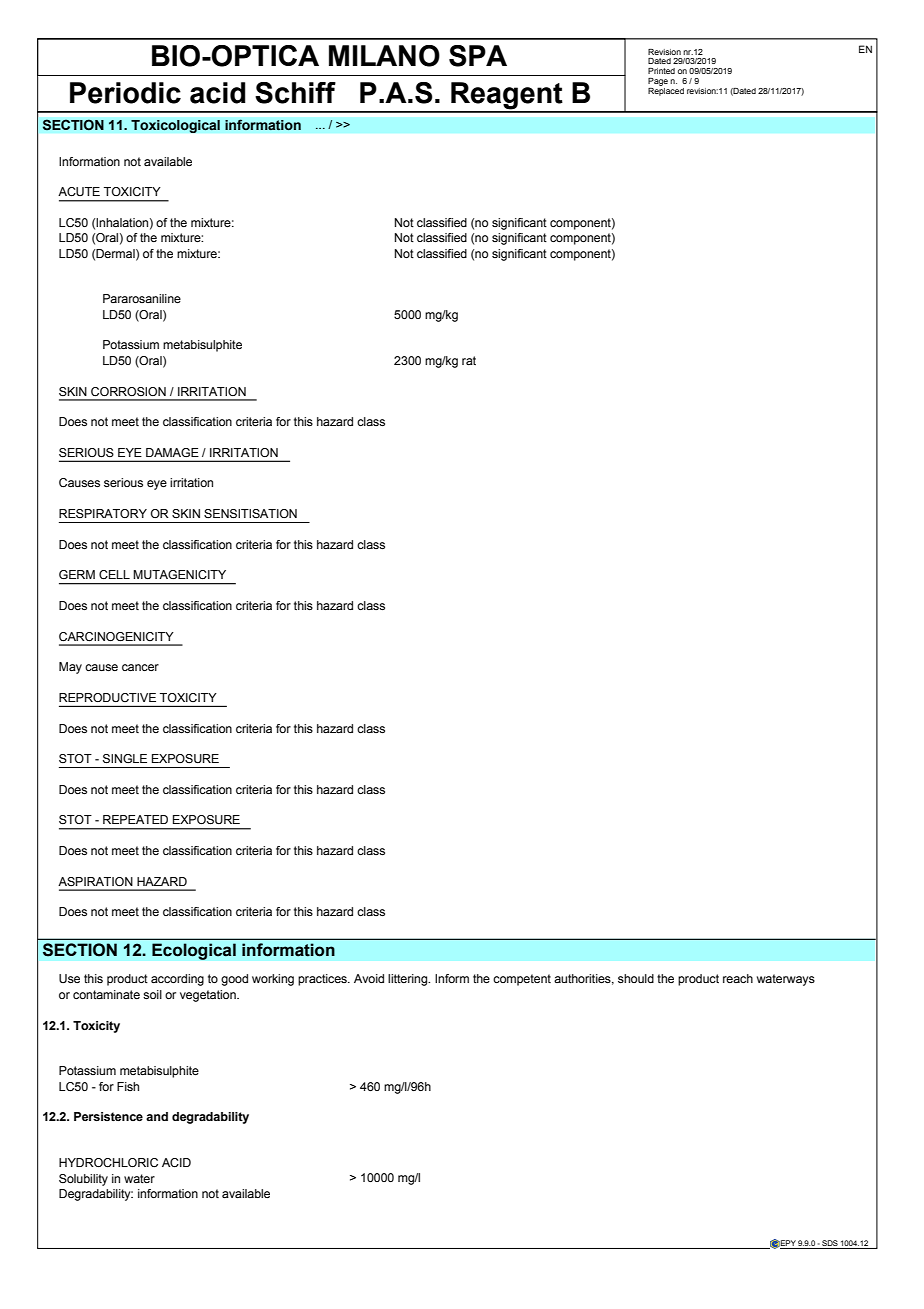  What do you see at coordinates (409, 980) in the screenshot?
I see `littering` at bounding box center [409, 980].
